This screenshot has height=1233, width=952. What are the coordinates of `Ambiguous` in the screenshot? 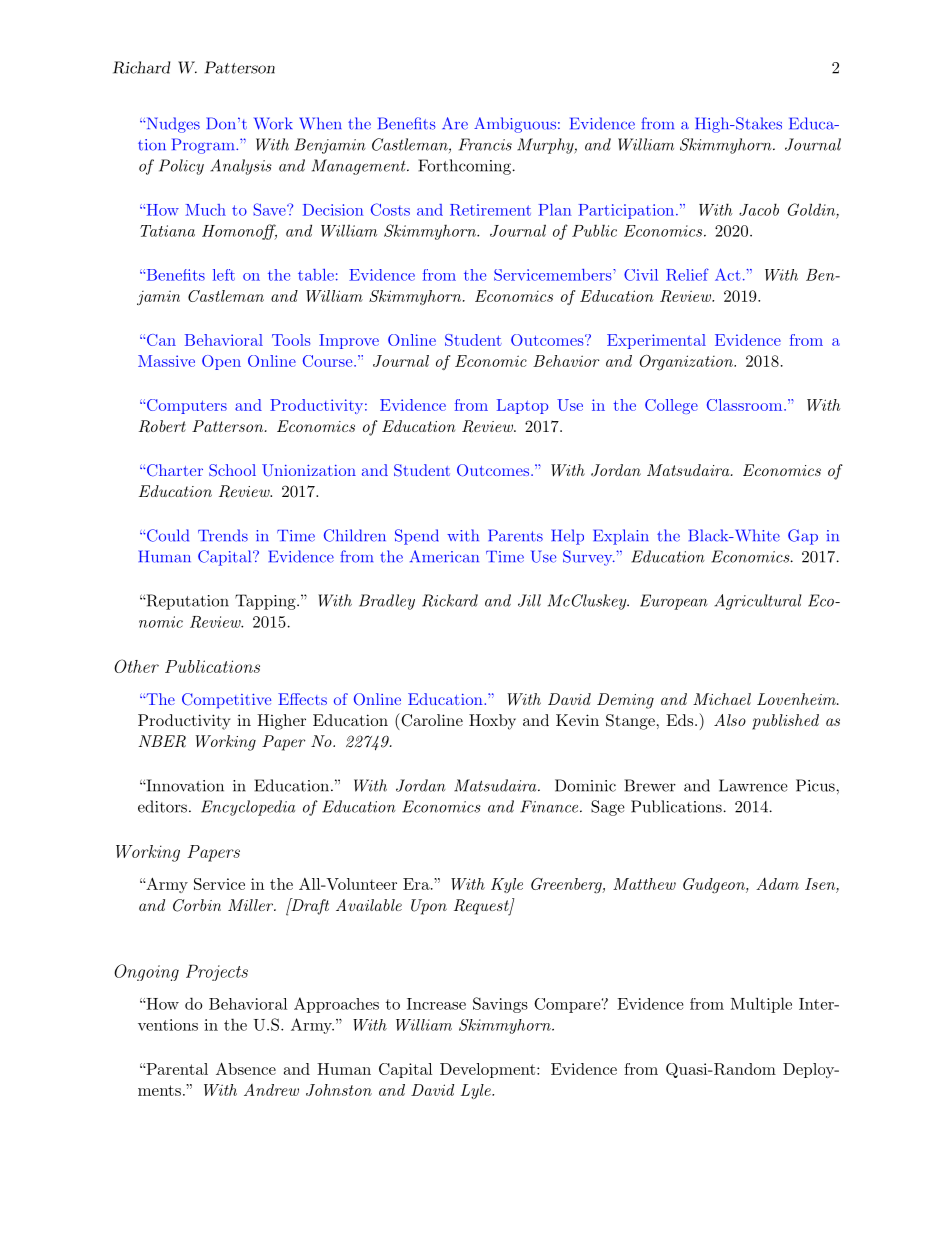 It's located at (515, 125).
